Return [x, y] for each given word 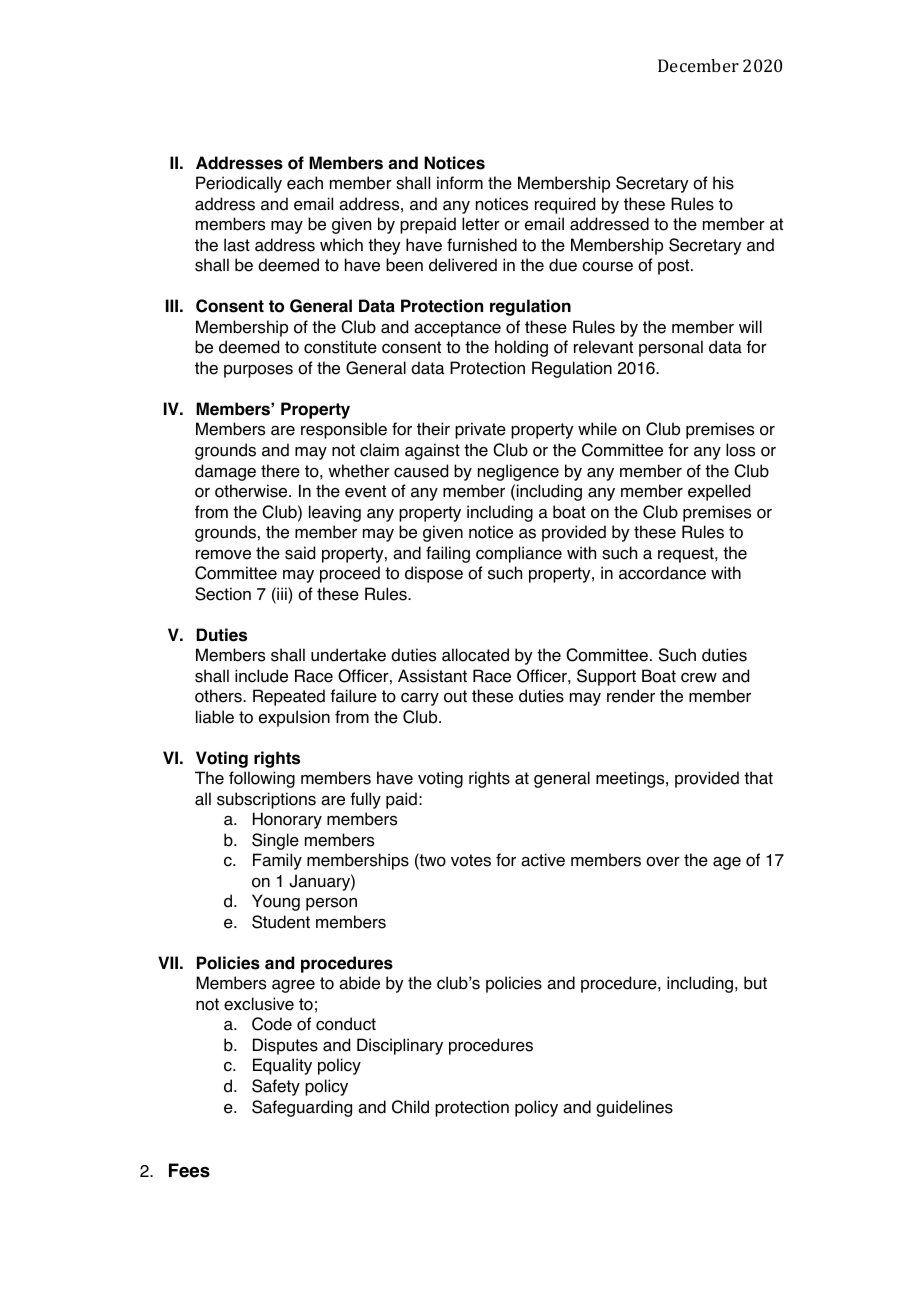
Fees [189, 1170]
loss [740, 450]
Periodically [239, 184]
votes [471, 860]
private [480, 430]
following [262, 779]
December [698, 65]
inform [460, 183]
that [758, 778]
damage [225, 472]
